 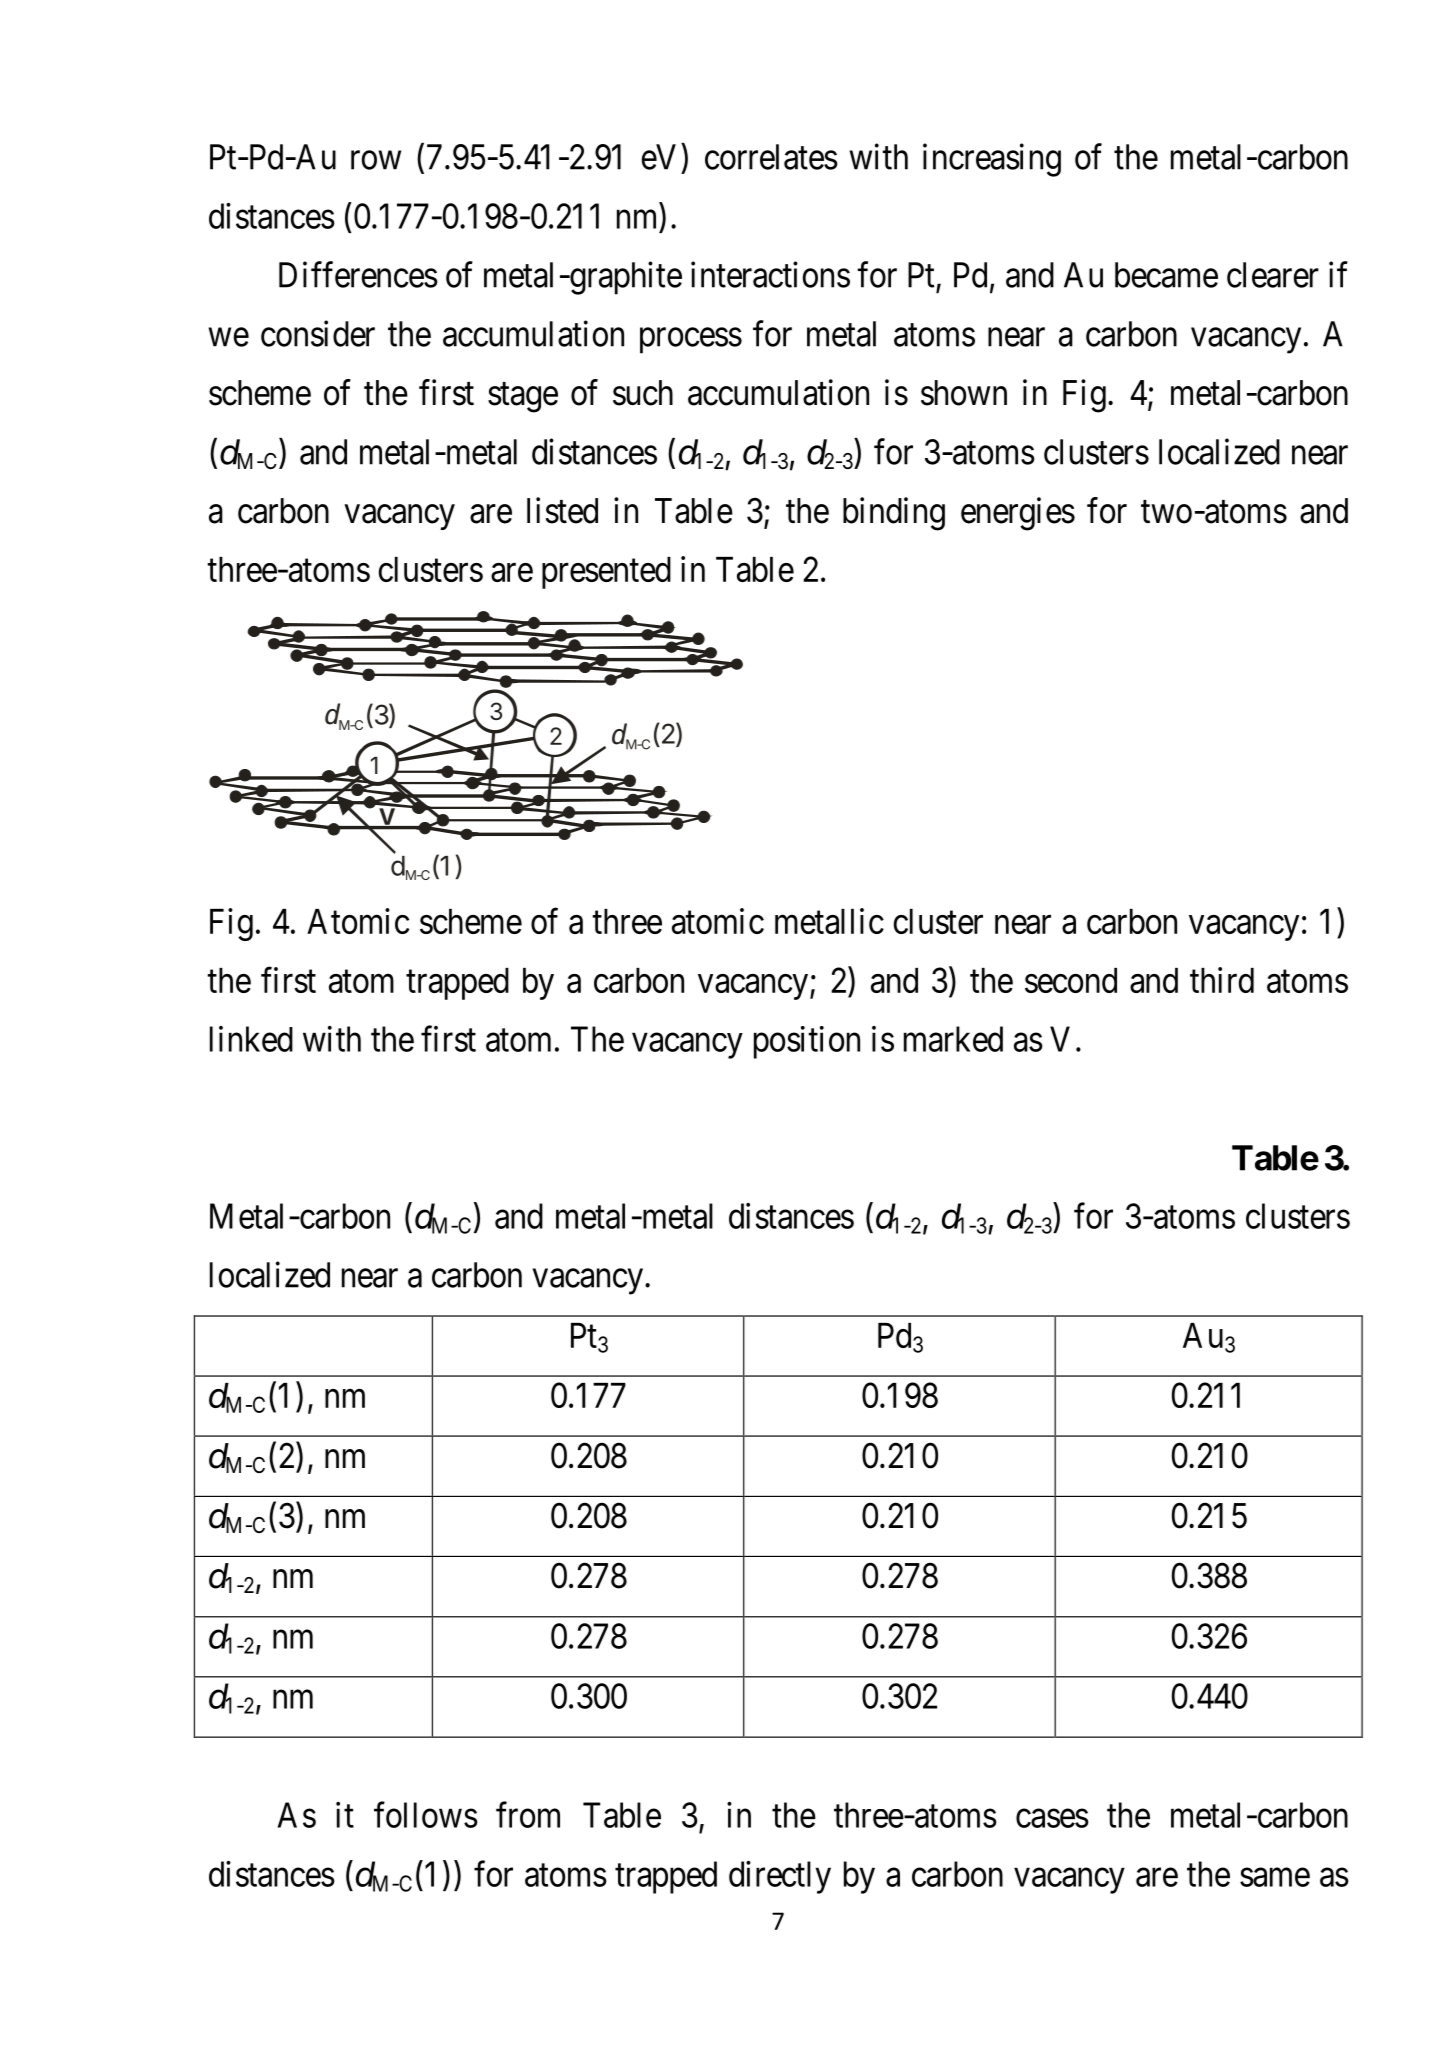 What do you see at coordinates (992, 160) in the screenshot?
I see `increasing` at bounding box center [992, 160].
